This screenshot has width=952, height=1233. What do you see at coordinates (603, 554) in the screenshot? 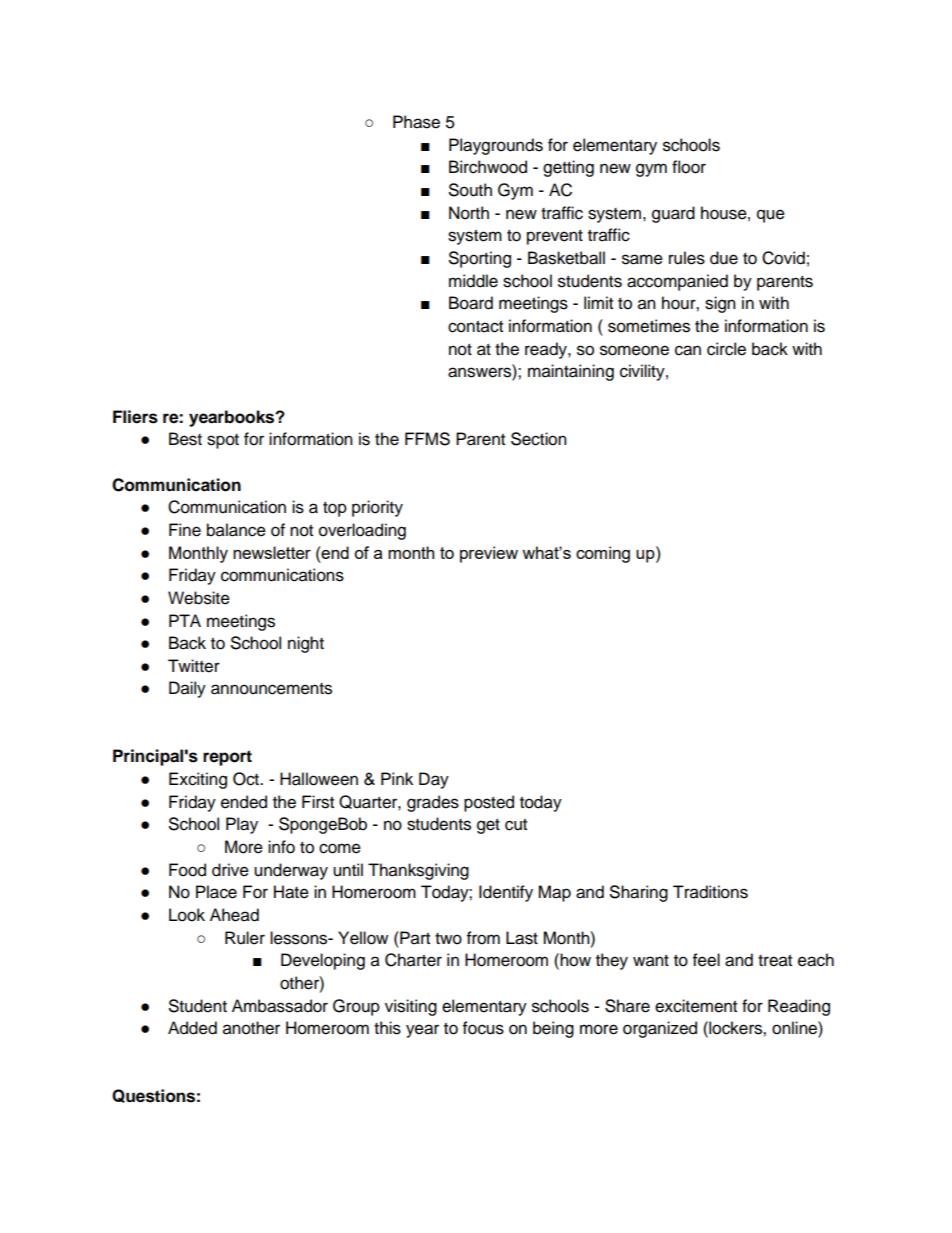
I see `coming` at bounding box center [603, 554].
